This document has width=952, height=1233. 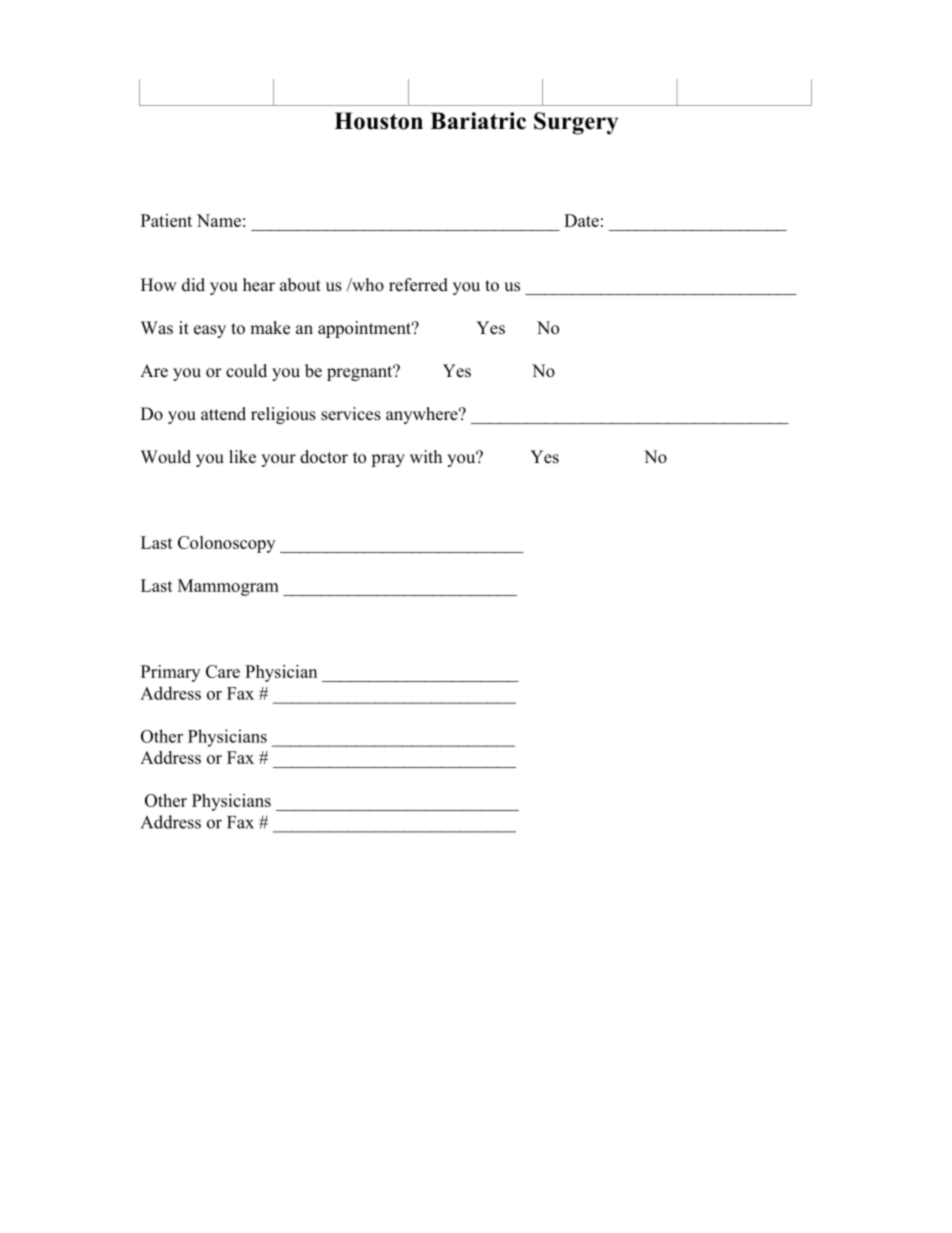 I want to click on Name, so click(x=219, y=220).
